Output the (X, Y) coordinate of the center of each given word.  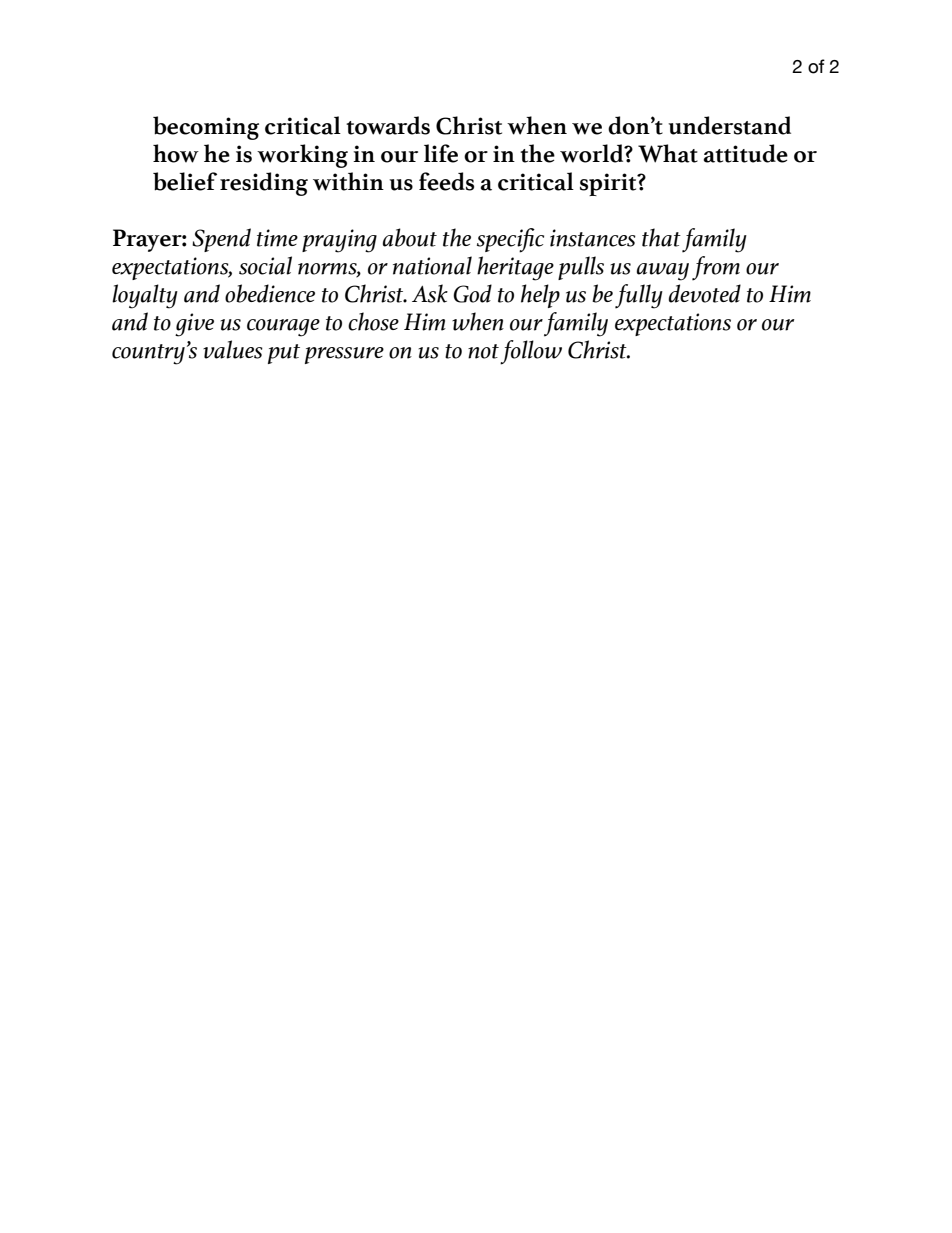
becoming (206, 128)
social (265, 265)
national (432, 265)
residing (264, 184)
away (663, 272)
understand (729, 125)
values (233, 349)
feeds (446, 181)
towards (388, 125)
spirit (609, 184)
